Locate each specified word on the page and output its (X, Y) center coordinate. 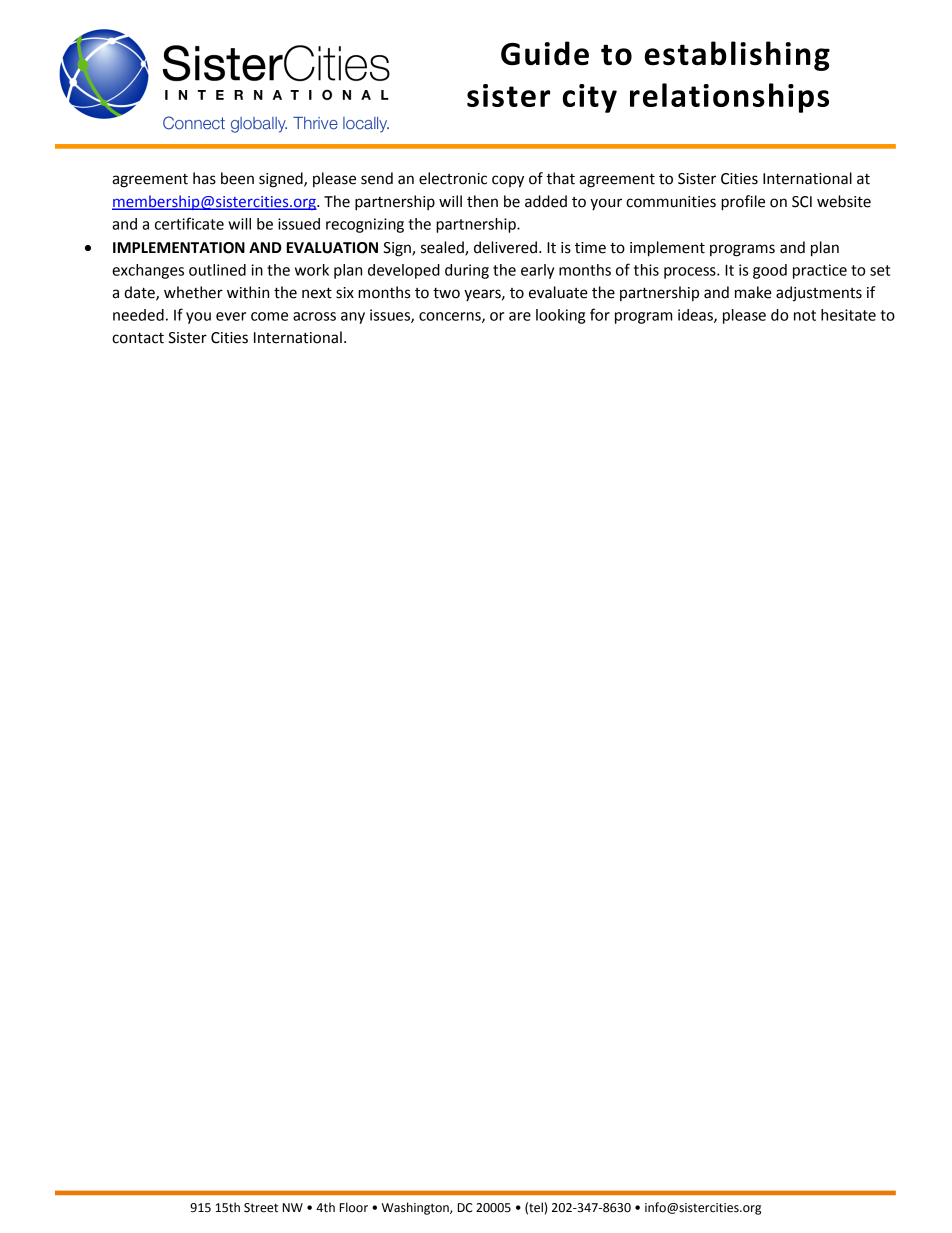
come (269, 316)
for (600, 314)
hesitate (848, 315)
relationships (729, 98)
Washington (416, 1208)
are (520, 316)
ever (231, 316)
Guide (545, 53)
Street (261, 1208)
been (237, 178)
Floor (354, 1207)
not (805, 315)
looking (560, 316)
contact (138, 338)
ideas (696, 316)
